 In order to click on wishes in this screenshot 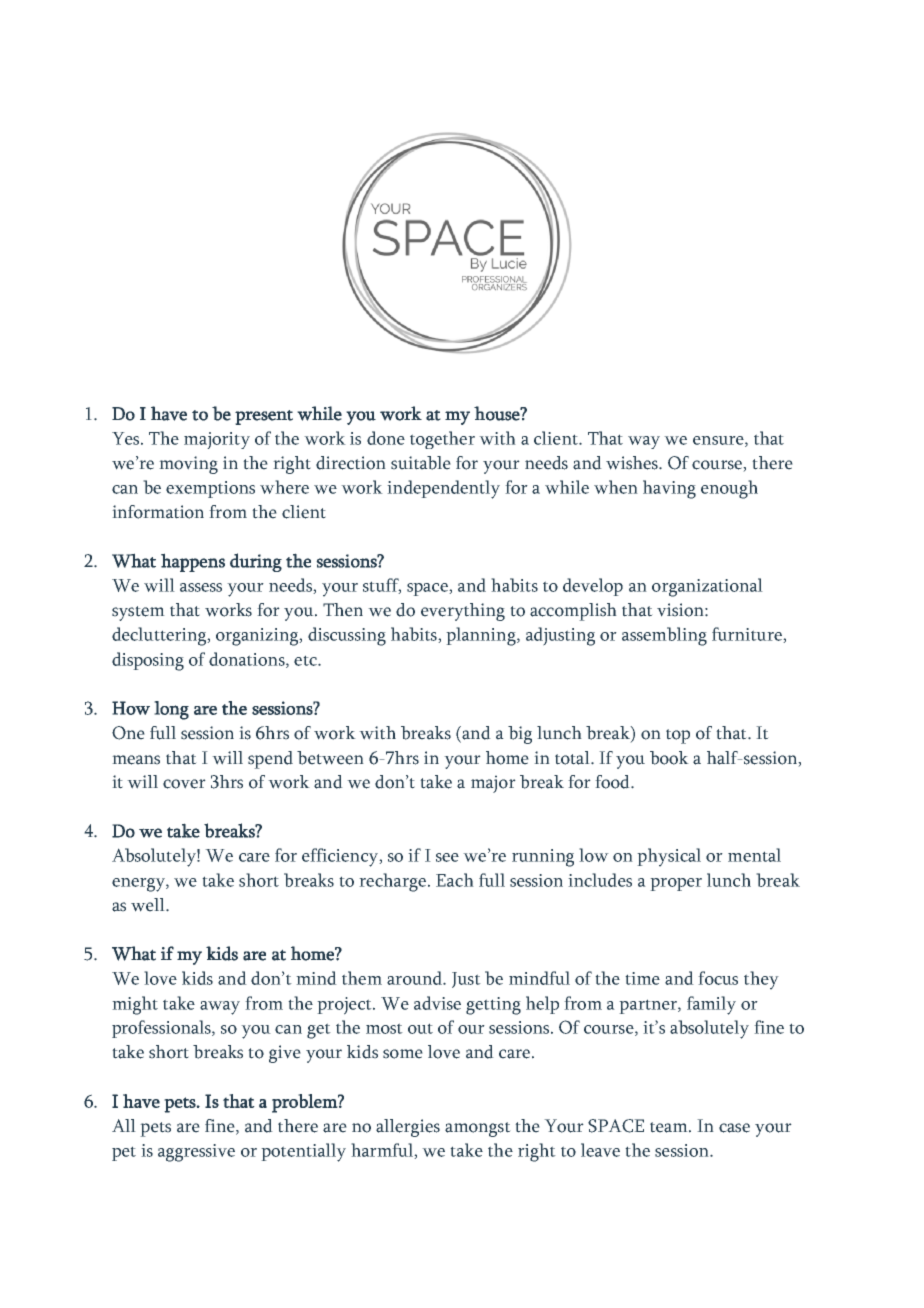, I will do `click(633, 463)`.
